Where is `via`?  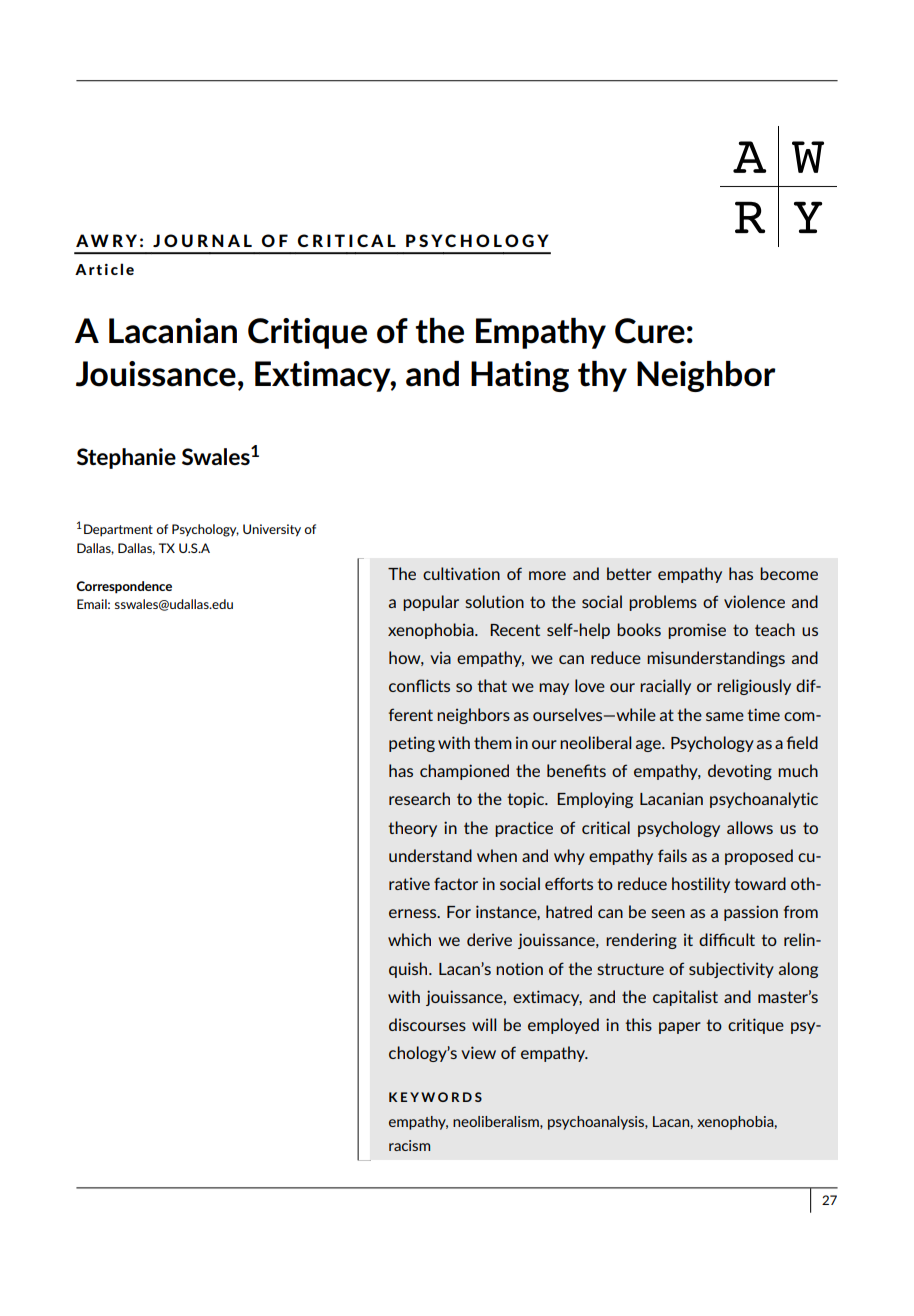 via is located at coordinates (440, 658).
